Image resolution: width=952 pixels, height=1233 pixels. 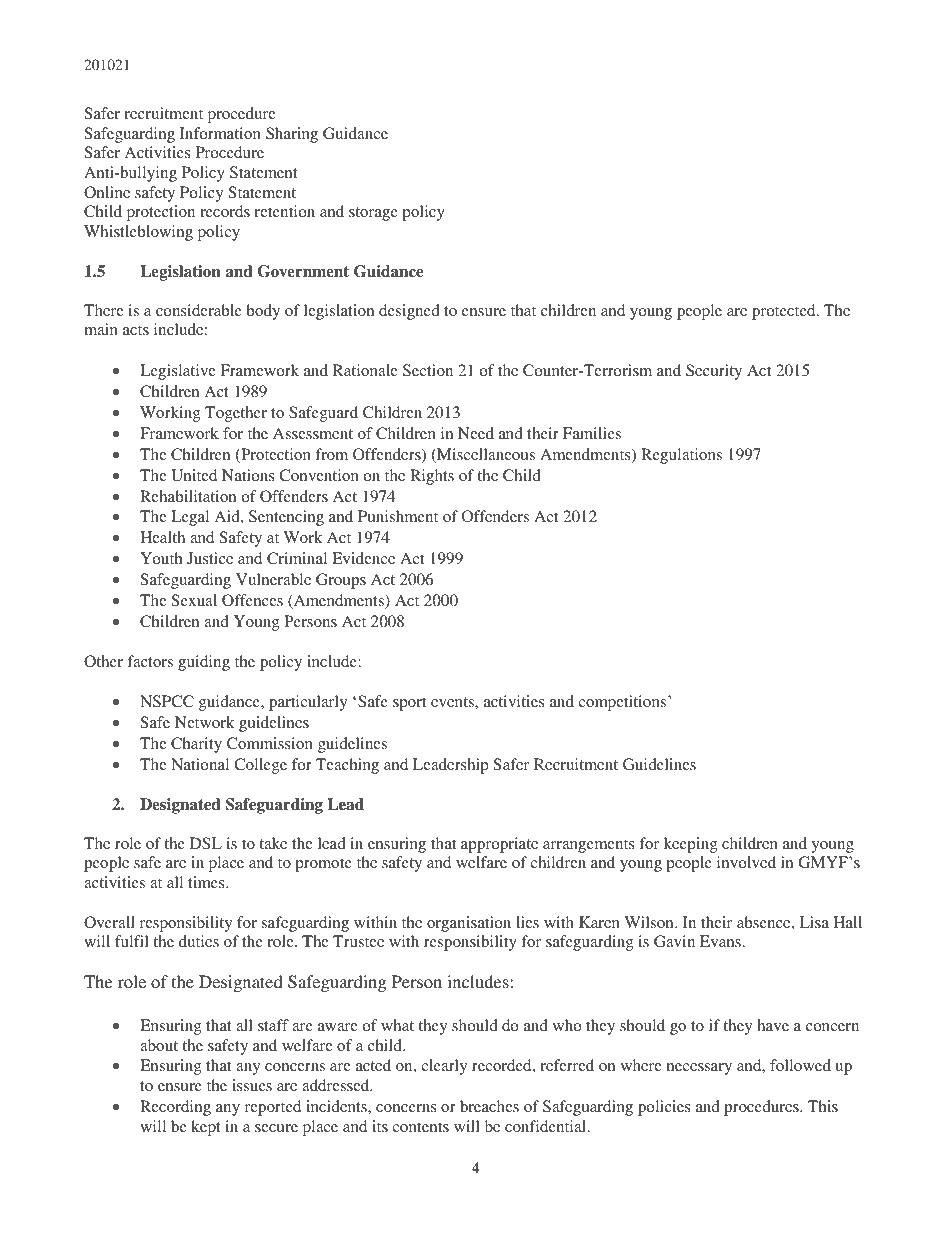 What do you see at coordinates (175, 1108) in the page?
I see `Recording` at bounding box center [175, 1108].
